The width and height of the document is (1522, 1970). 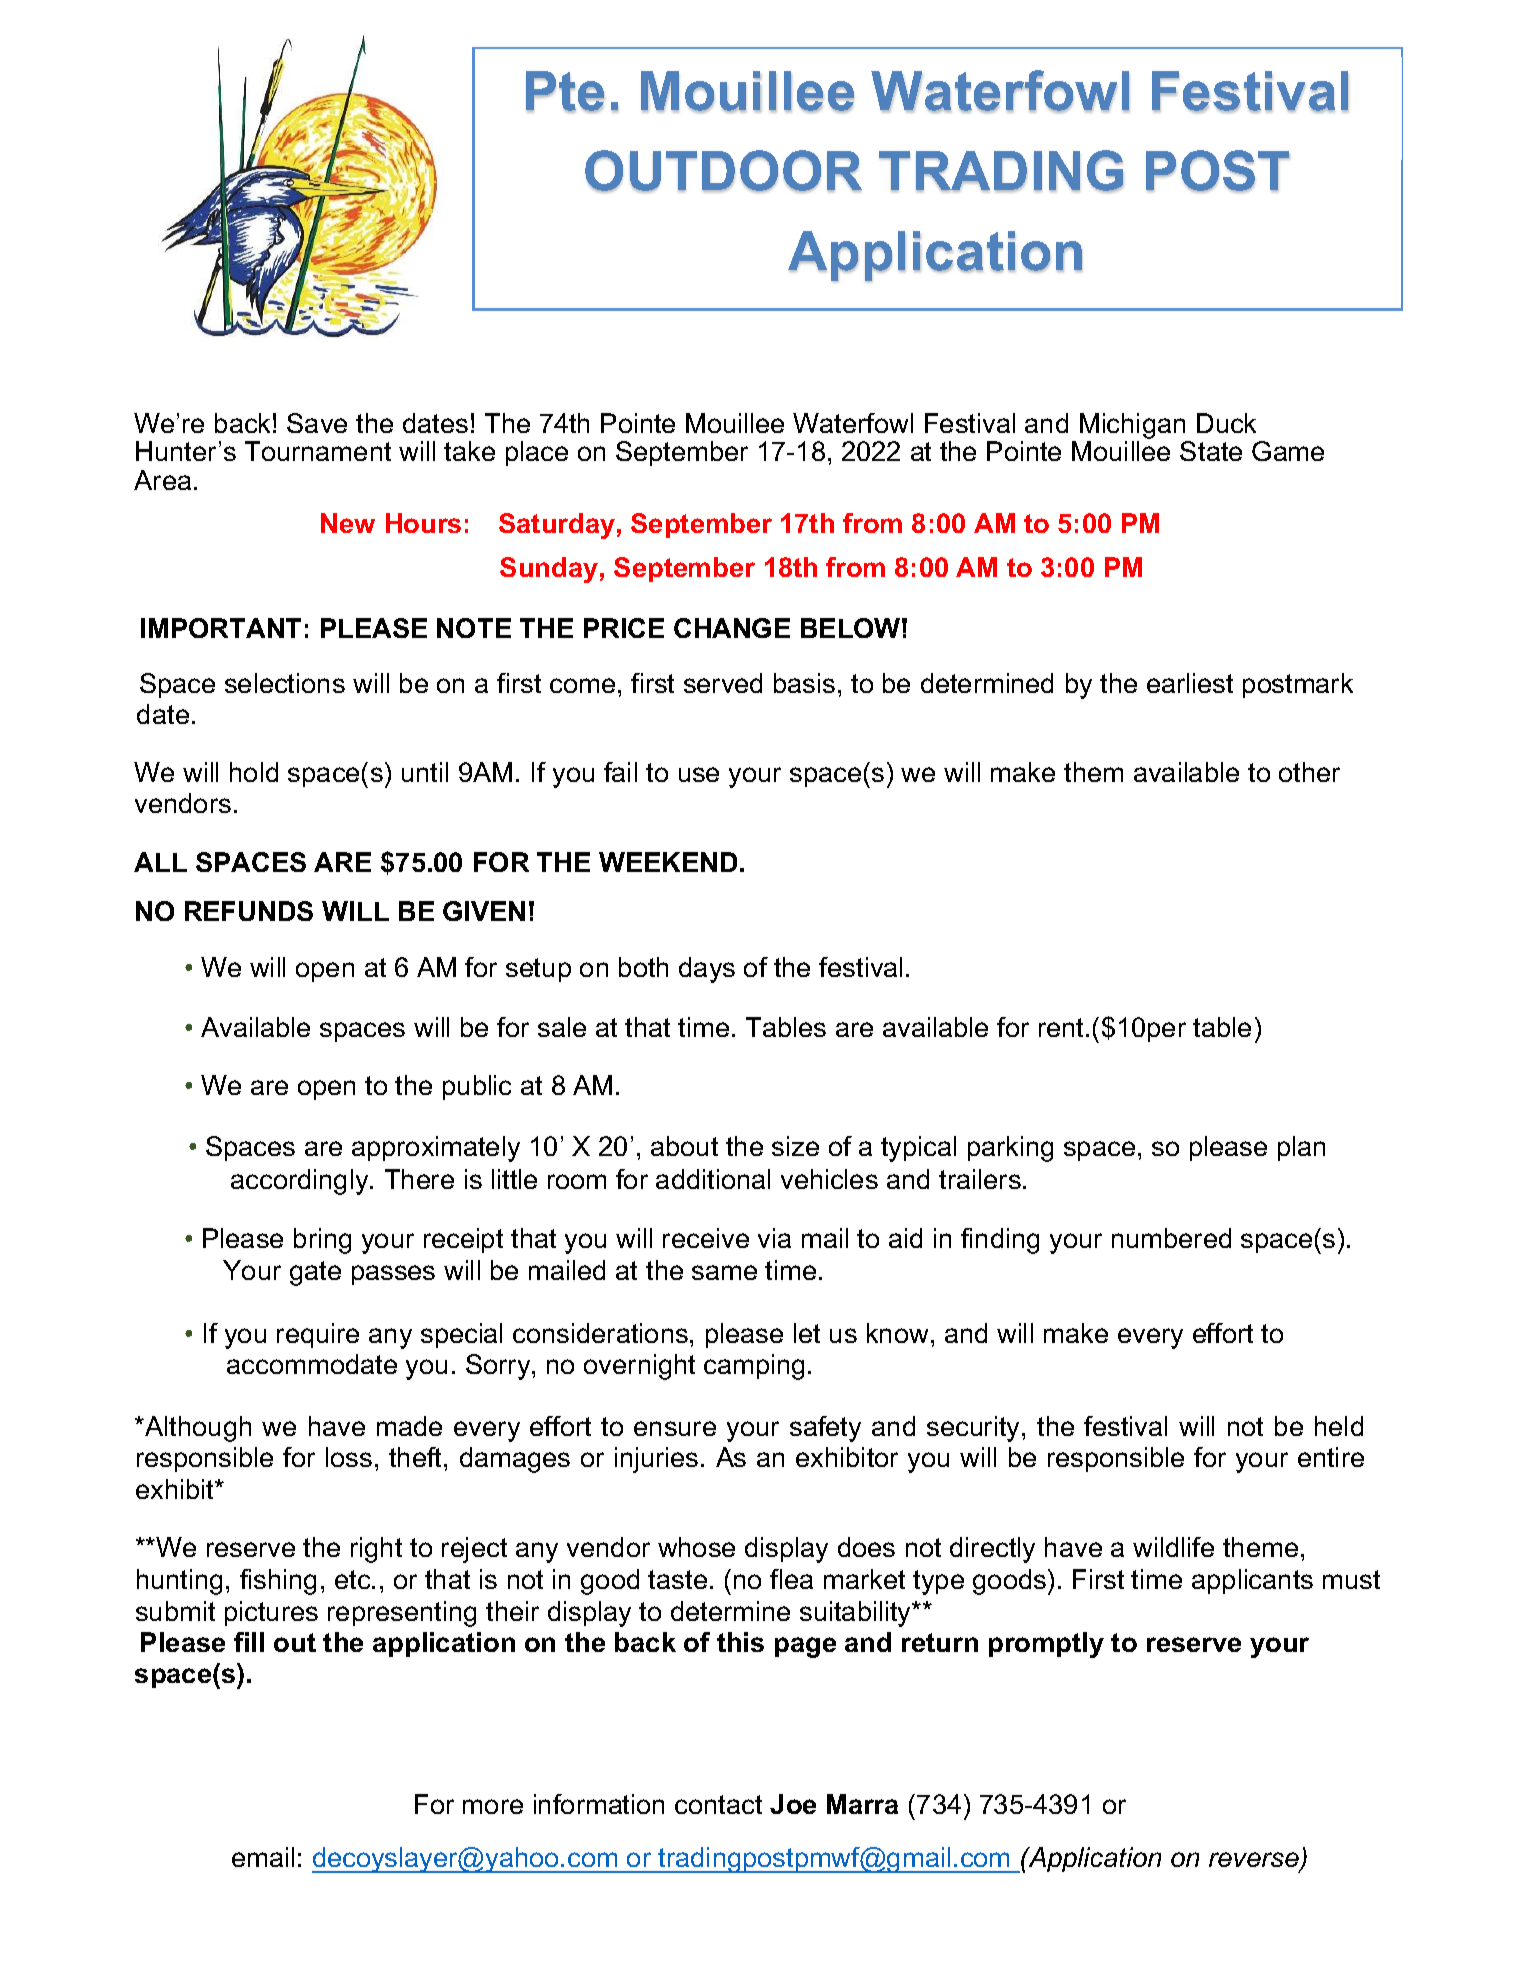 I want to click on Duck, so click(x=1226, y=423).
